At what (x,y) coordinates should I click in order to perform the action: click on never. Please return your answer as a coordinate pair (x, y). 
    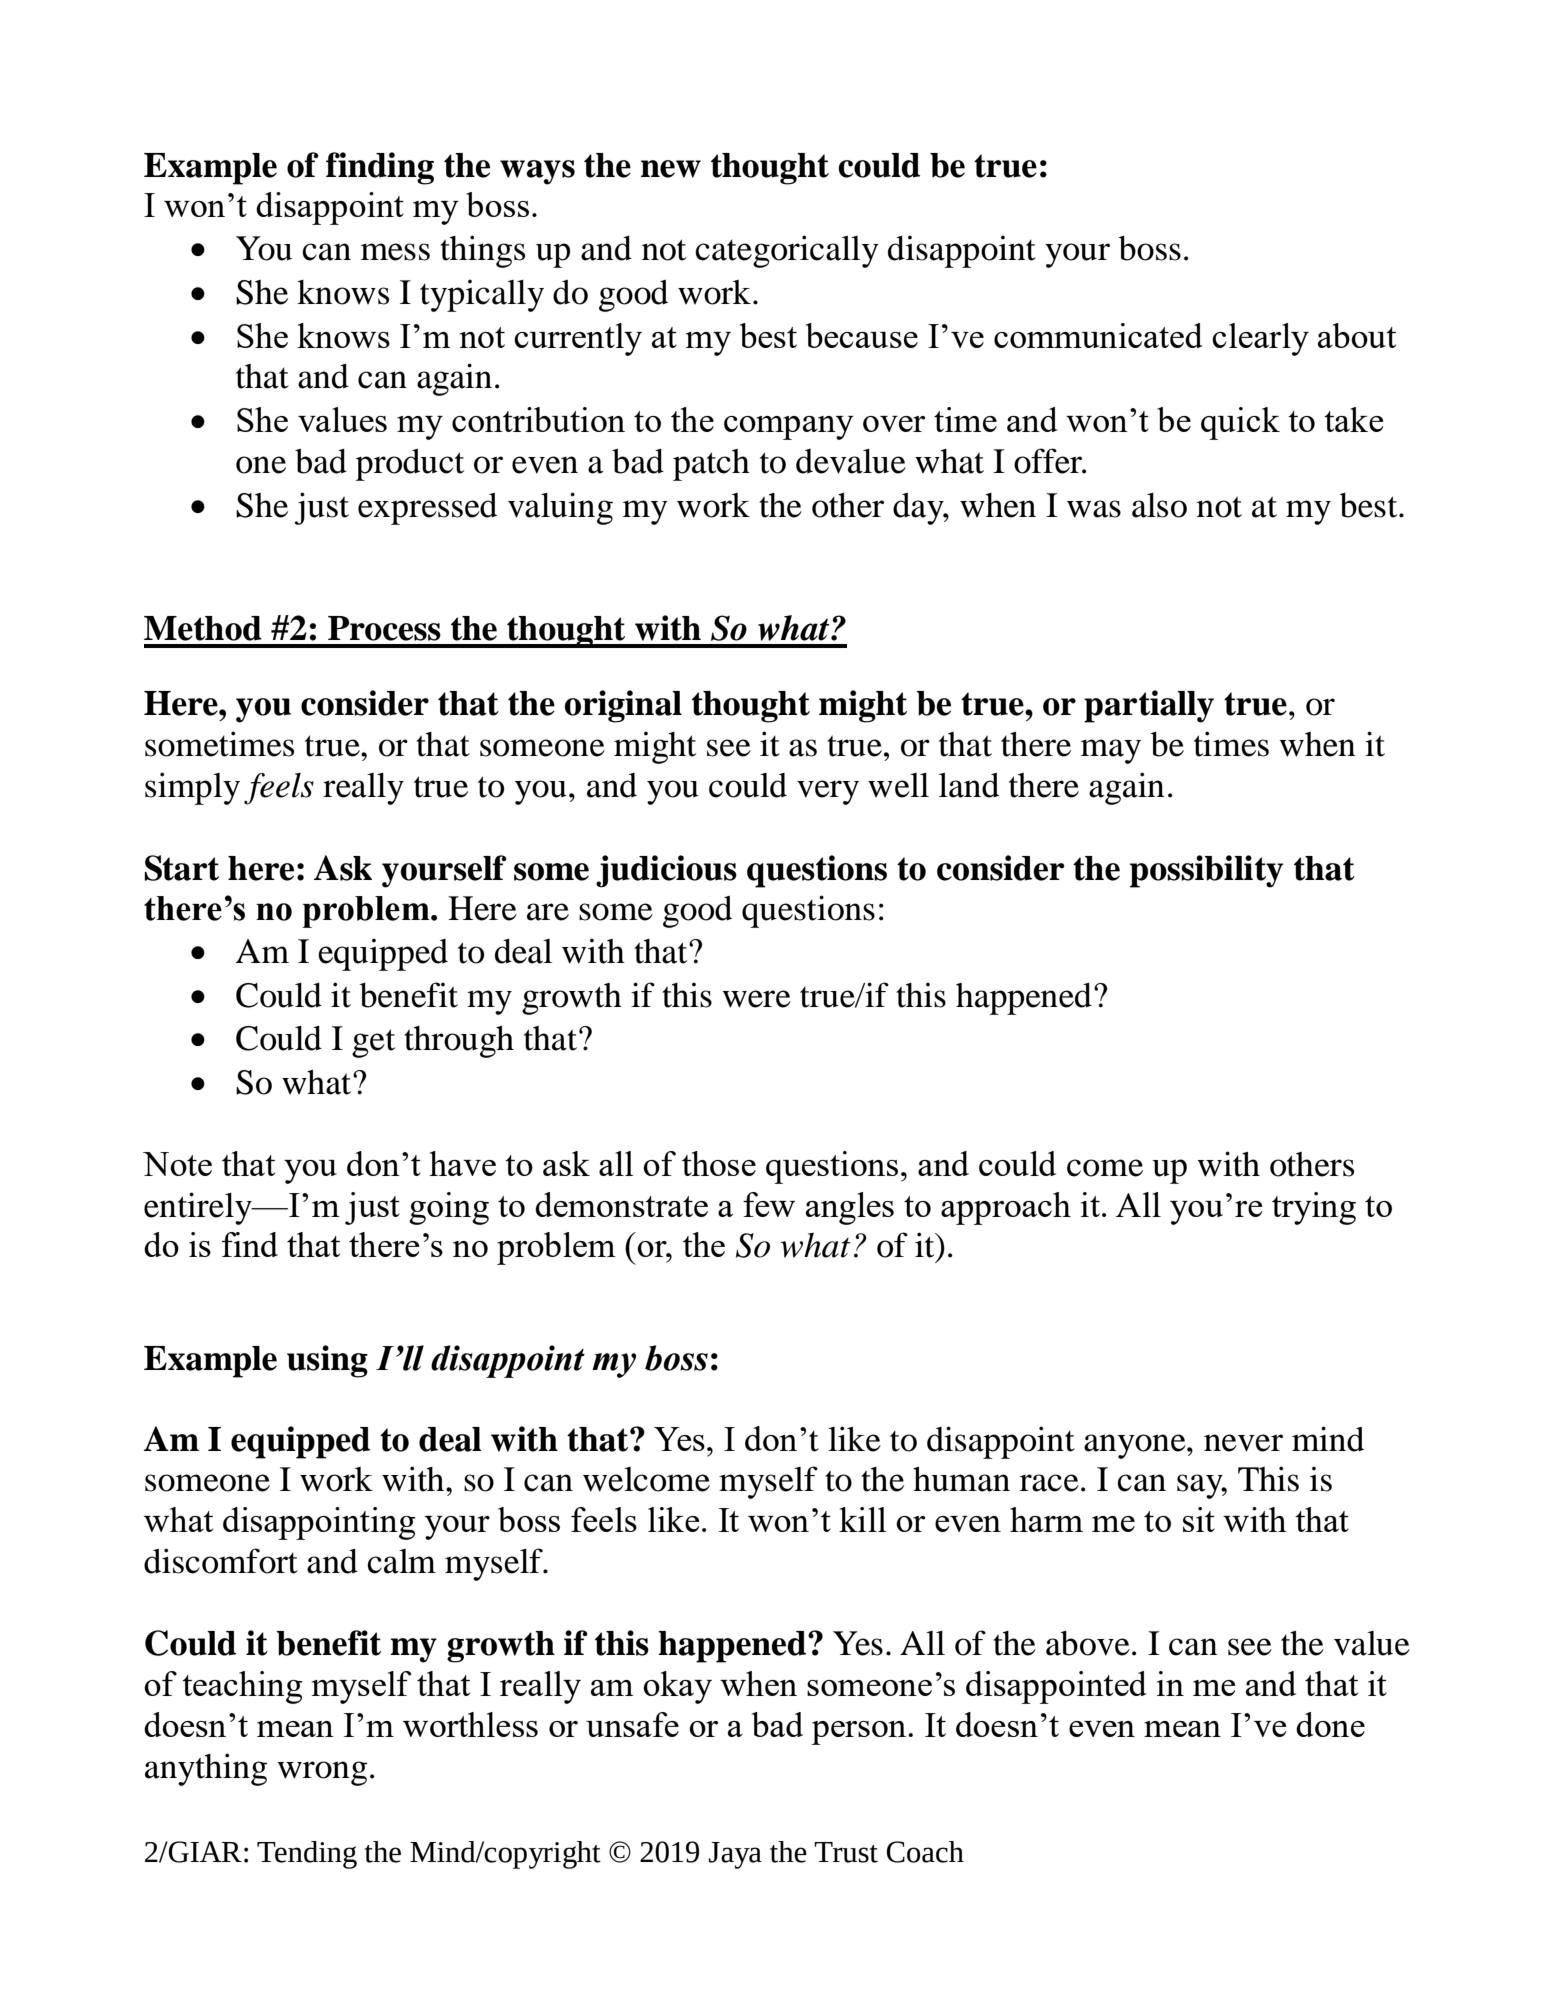
    Looking at the image, I should click on (1243, 1443).
